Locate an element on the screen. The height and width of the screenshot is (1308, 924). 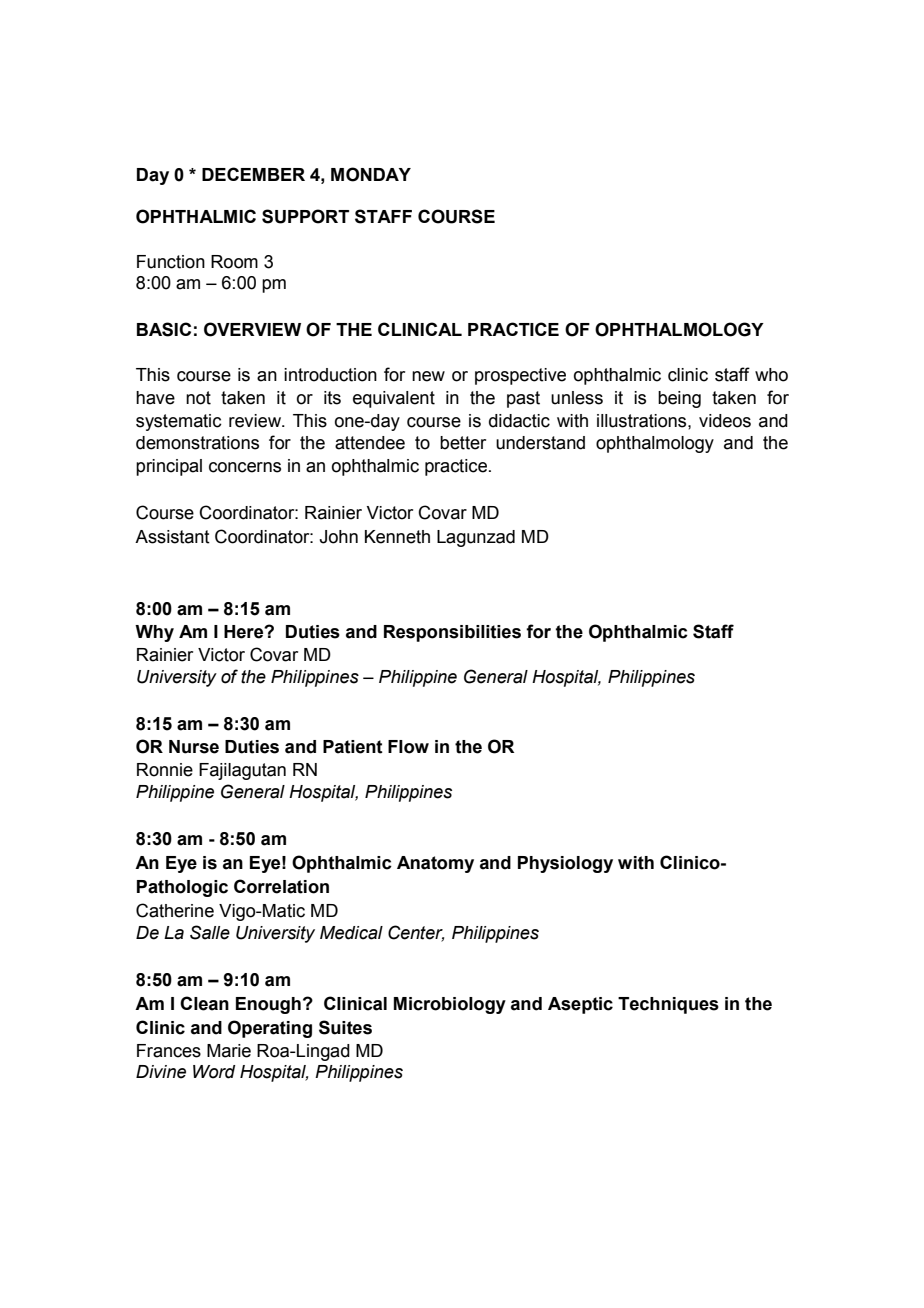
DECEMBER is located at coordinates (253, 174).
